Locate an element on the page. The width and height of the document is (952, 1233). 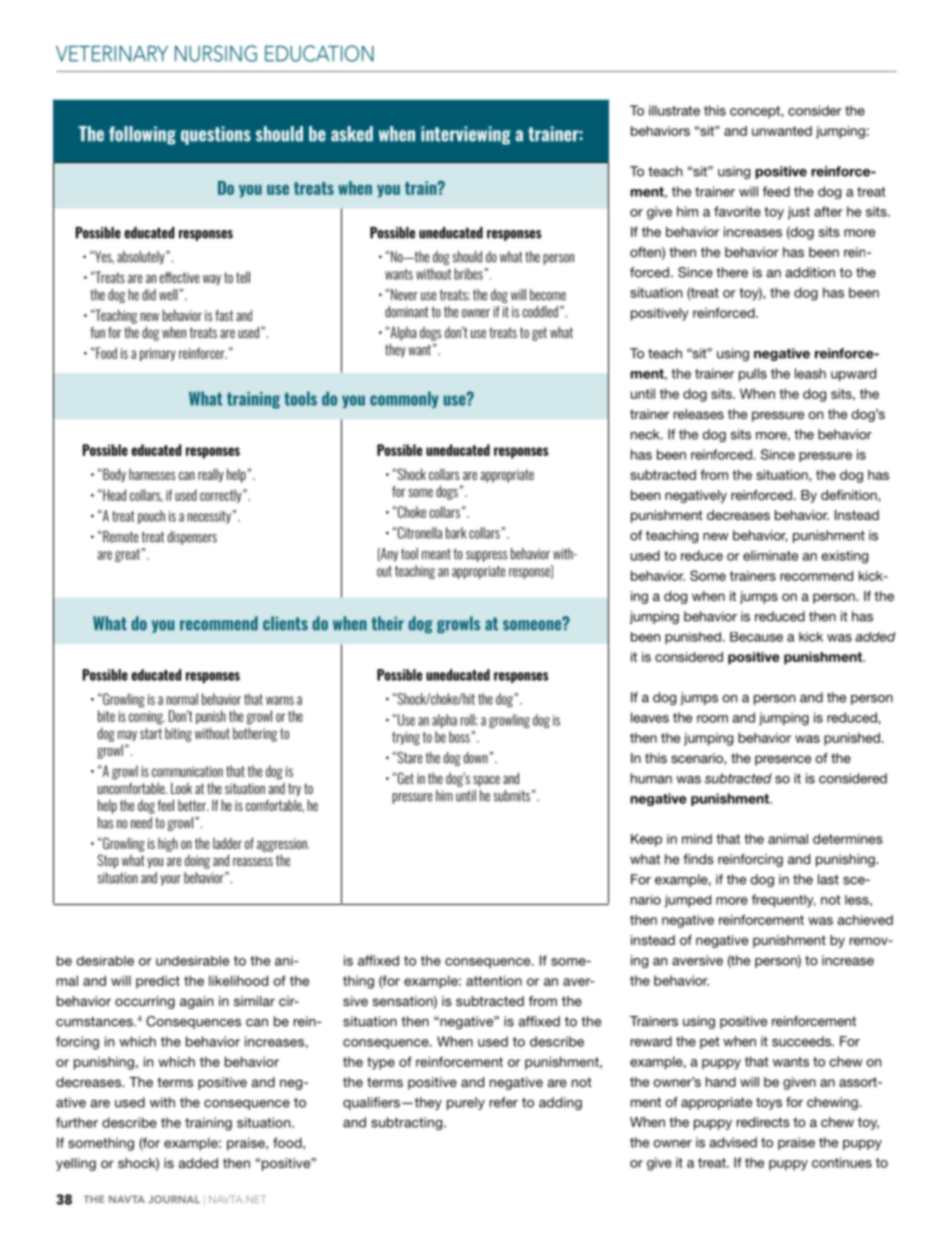
JOURNAL is located at coordinates (174, 1199).
